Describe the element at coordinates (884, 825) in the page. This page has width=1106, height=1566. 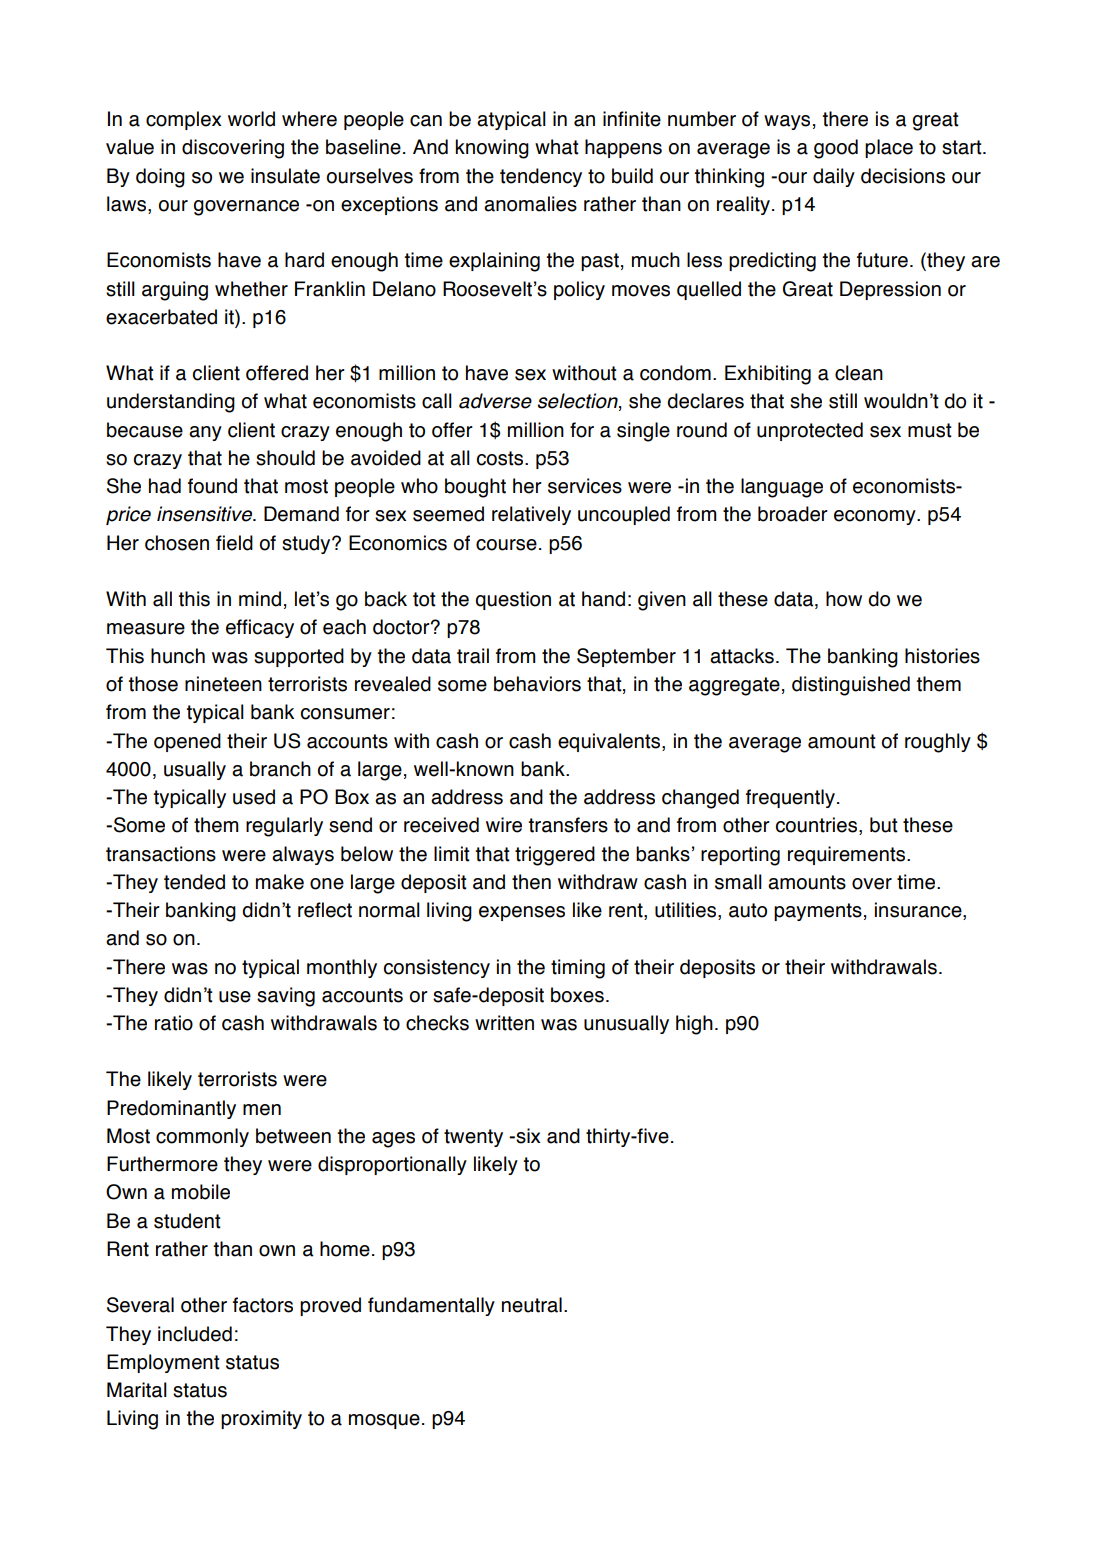
I see `but` at that location.
